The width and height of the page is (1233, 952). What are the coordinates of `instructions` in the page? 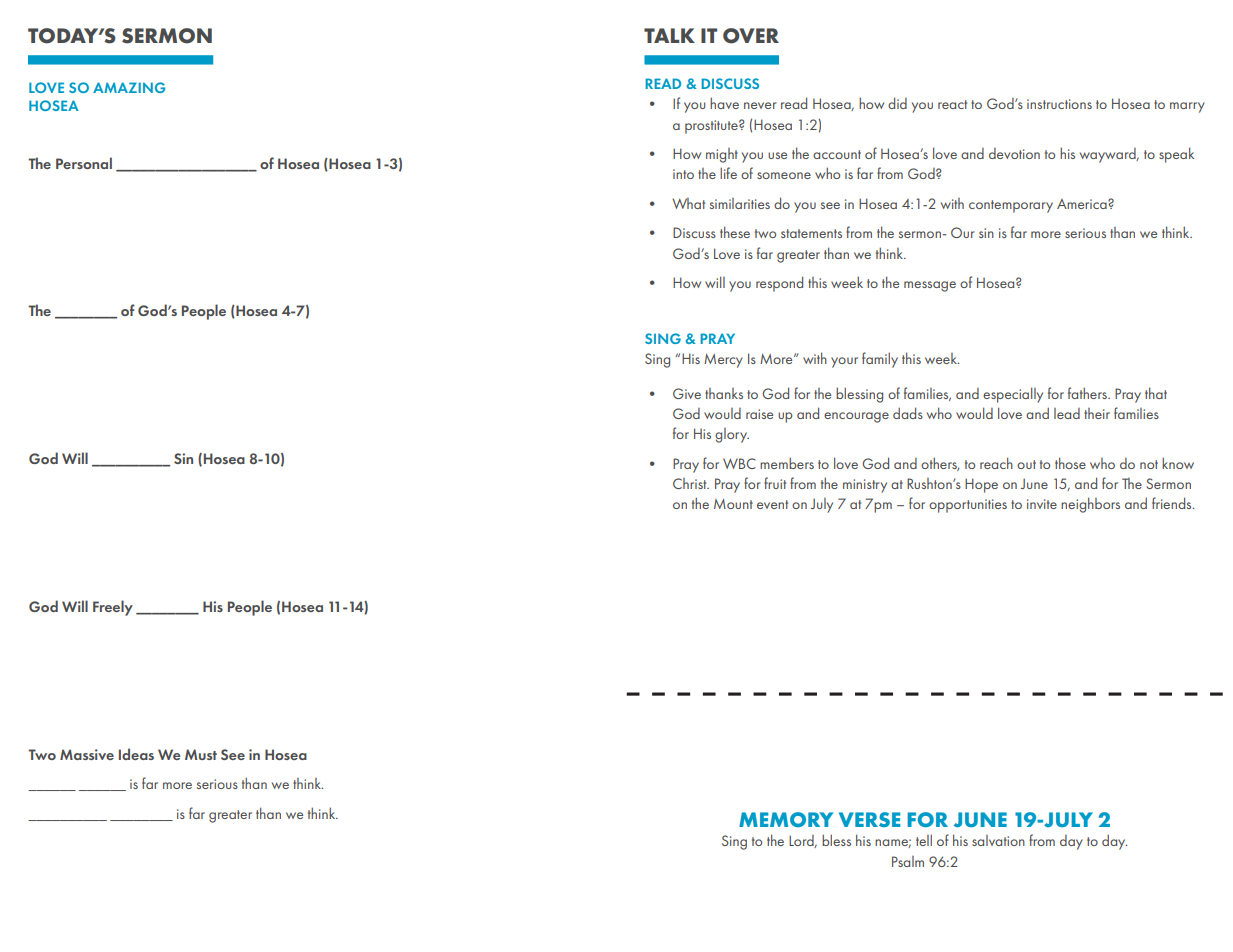 It's located at (1059, 104).
